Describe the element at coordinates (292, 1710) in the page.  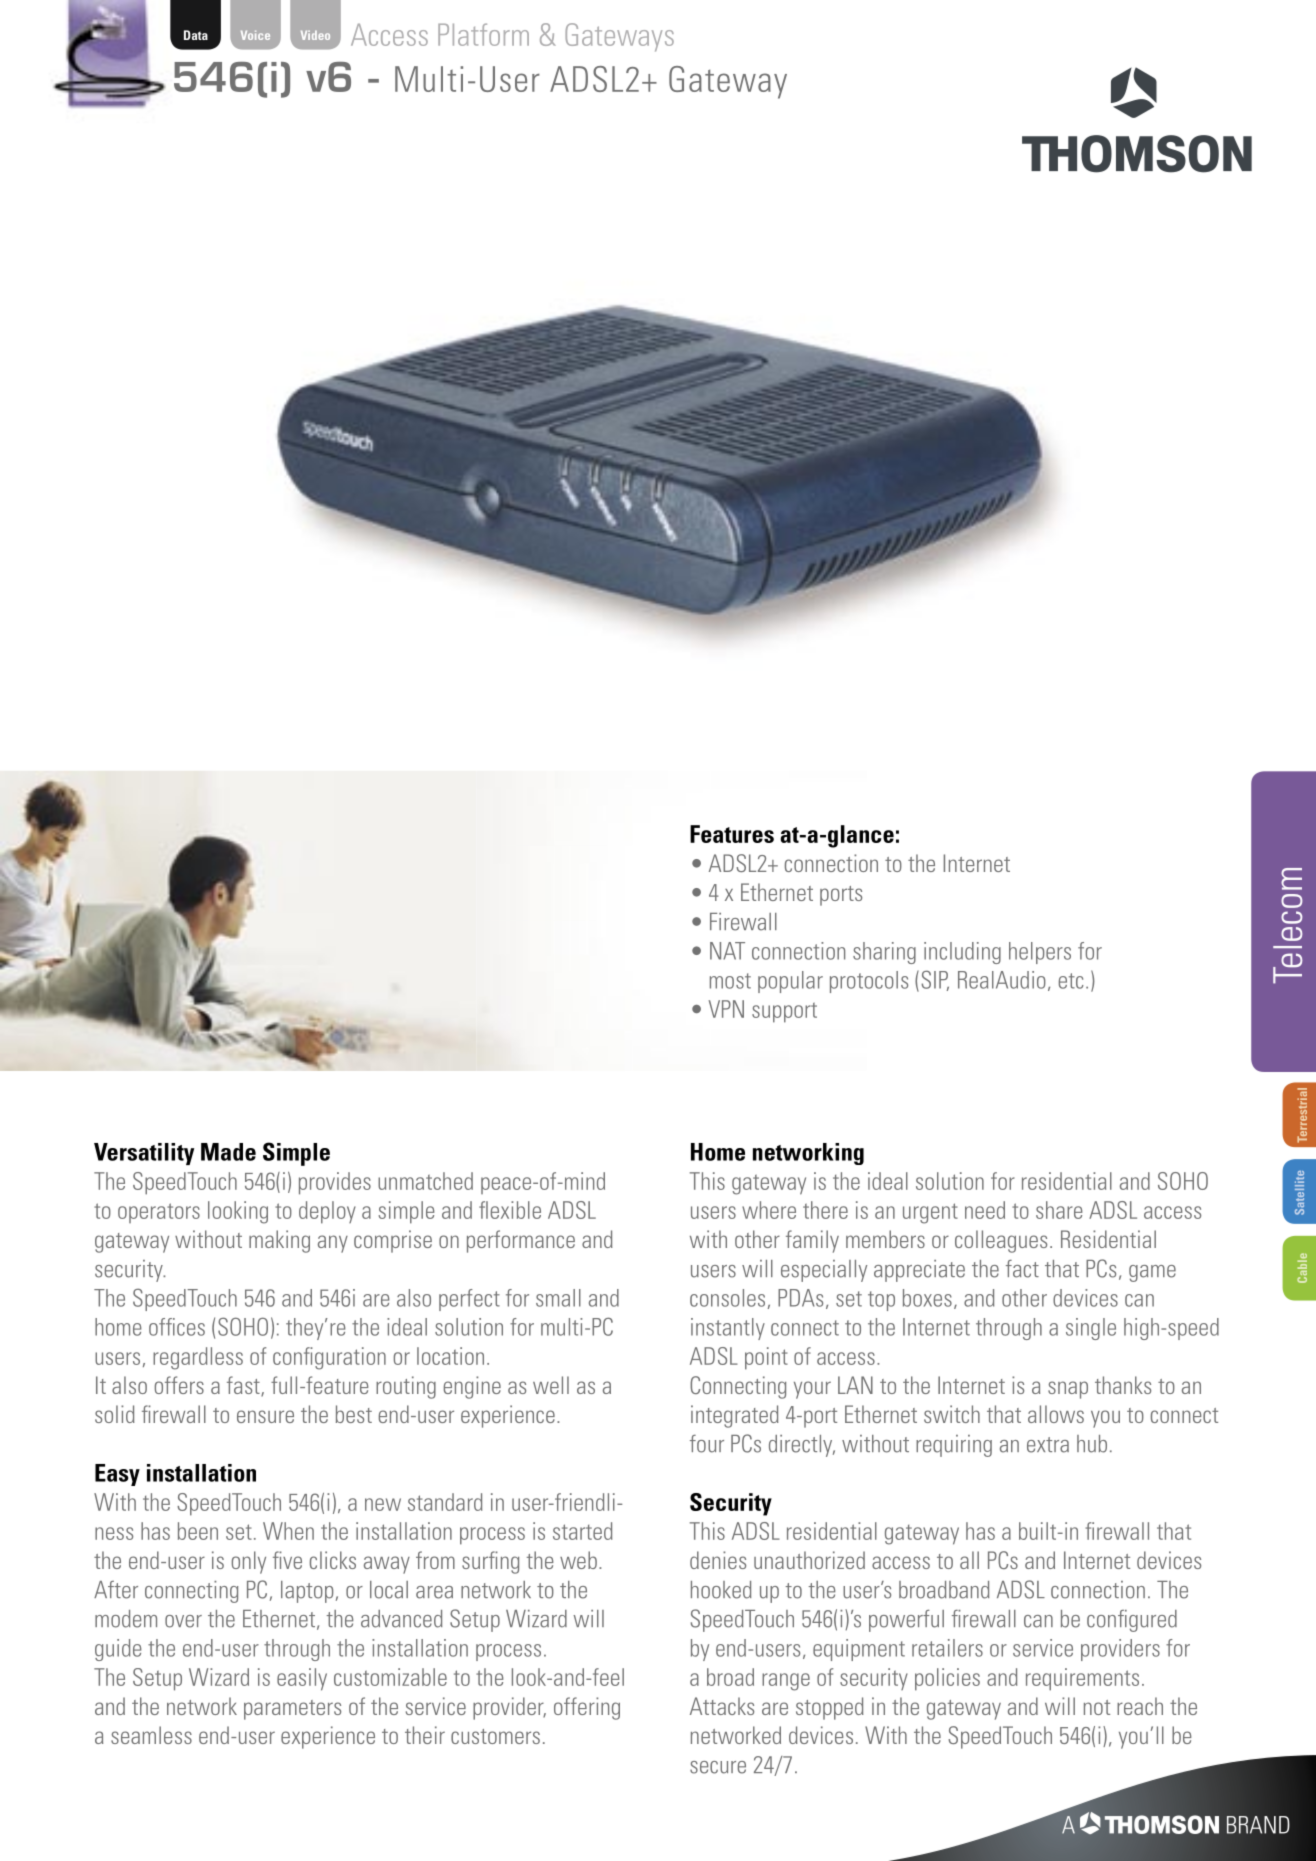
I see `parameters` at that location.
